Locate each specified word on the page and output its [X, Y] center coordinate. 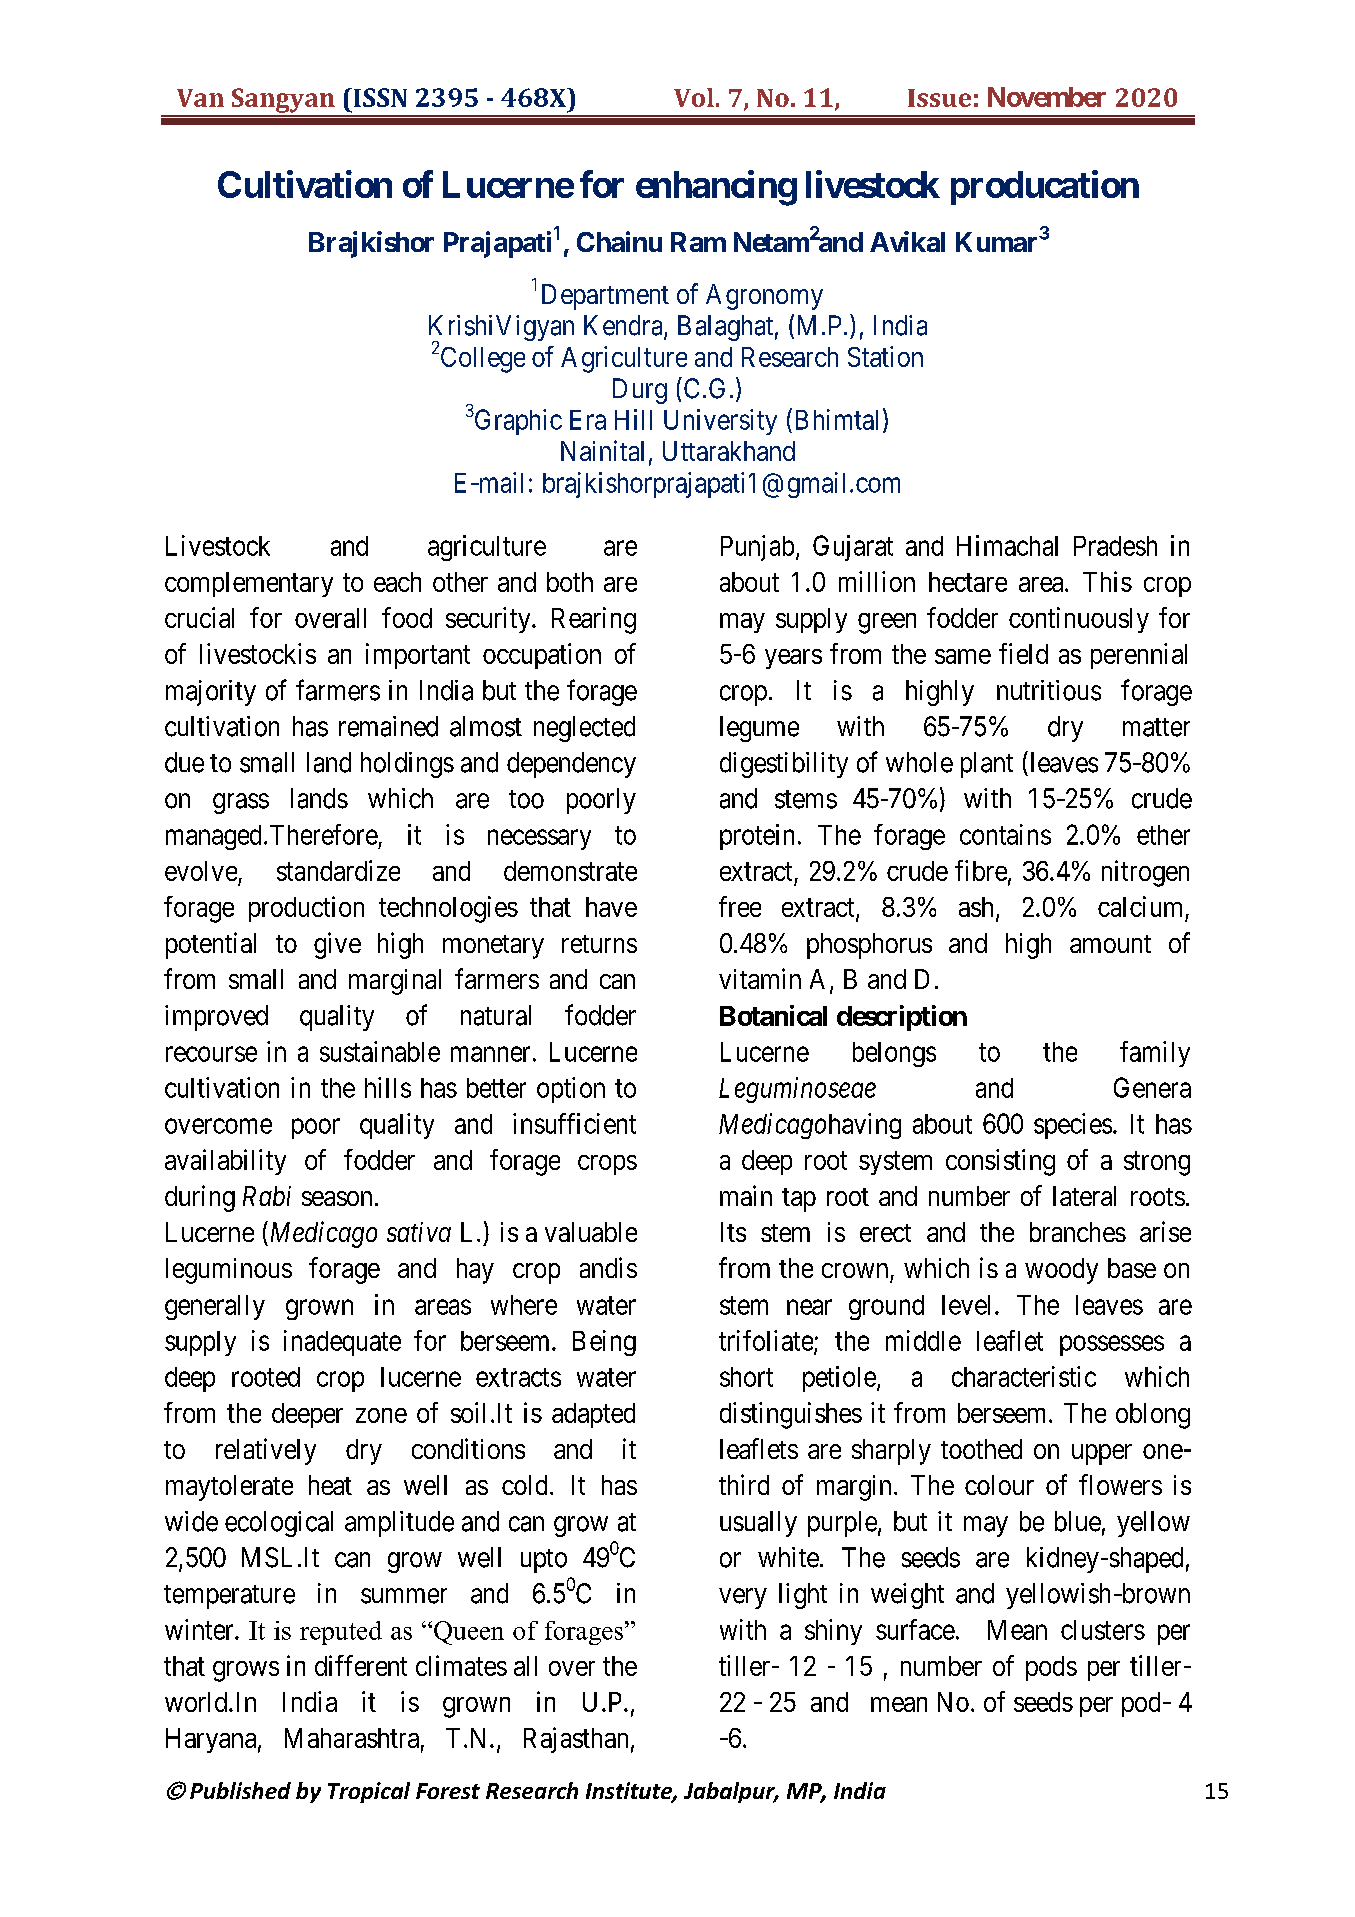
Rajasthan [576, 1740]
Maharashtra [352, 1738]
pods [1051, 1668]
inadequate [342, 1343]
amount [1110, 944]
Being [604, 1343]
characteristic [1024, 1376]
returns [599, 944]
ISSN [379, 97]
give [337, 945]
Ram [698, 242]
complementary [249, 584]
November [1047, 97]
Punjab [757, 548]
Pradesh [1115, 546]
